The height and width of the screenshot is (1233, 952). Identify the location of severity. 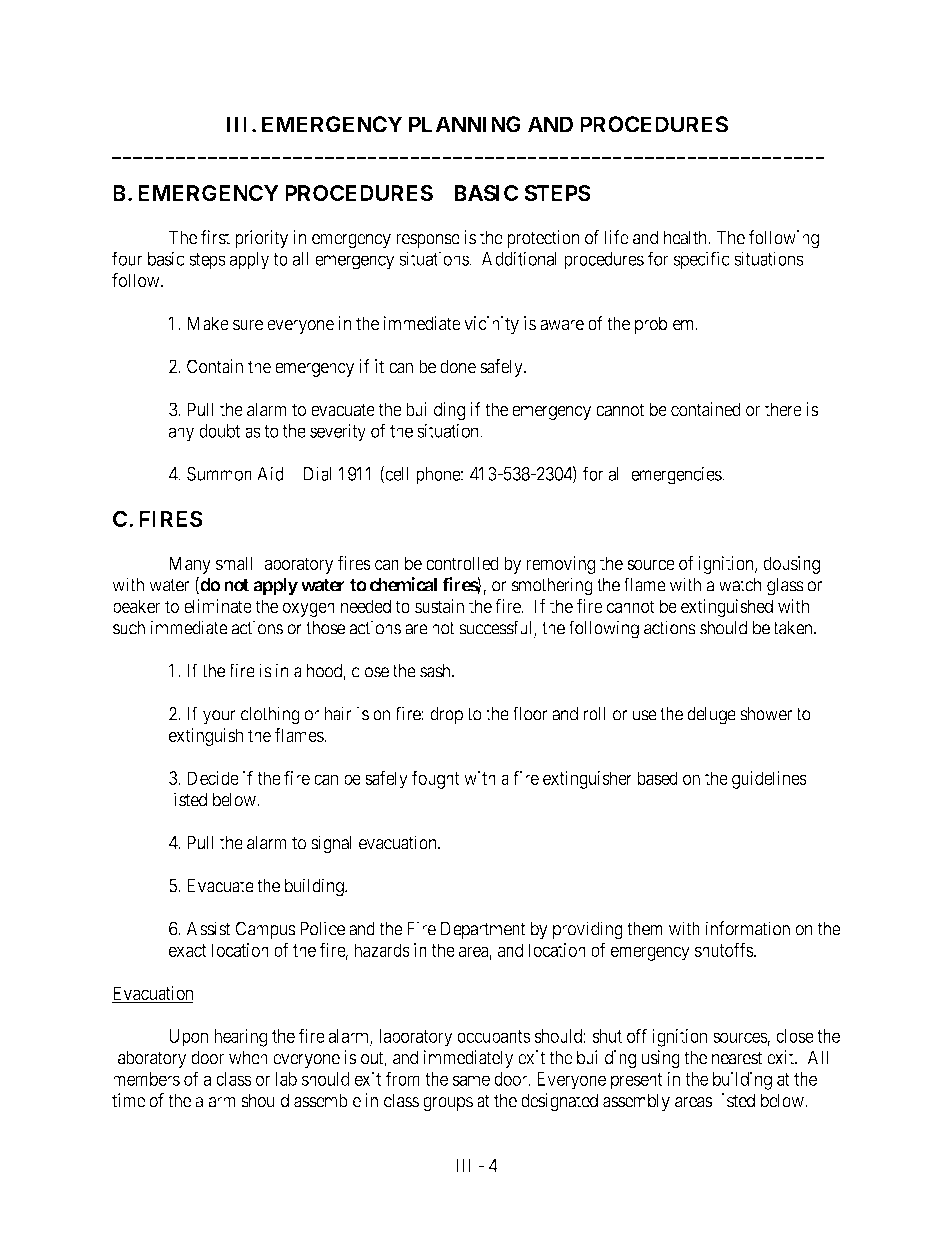
(338, 432).
